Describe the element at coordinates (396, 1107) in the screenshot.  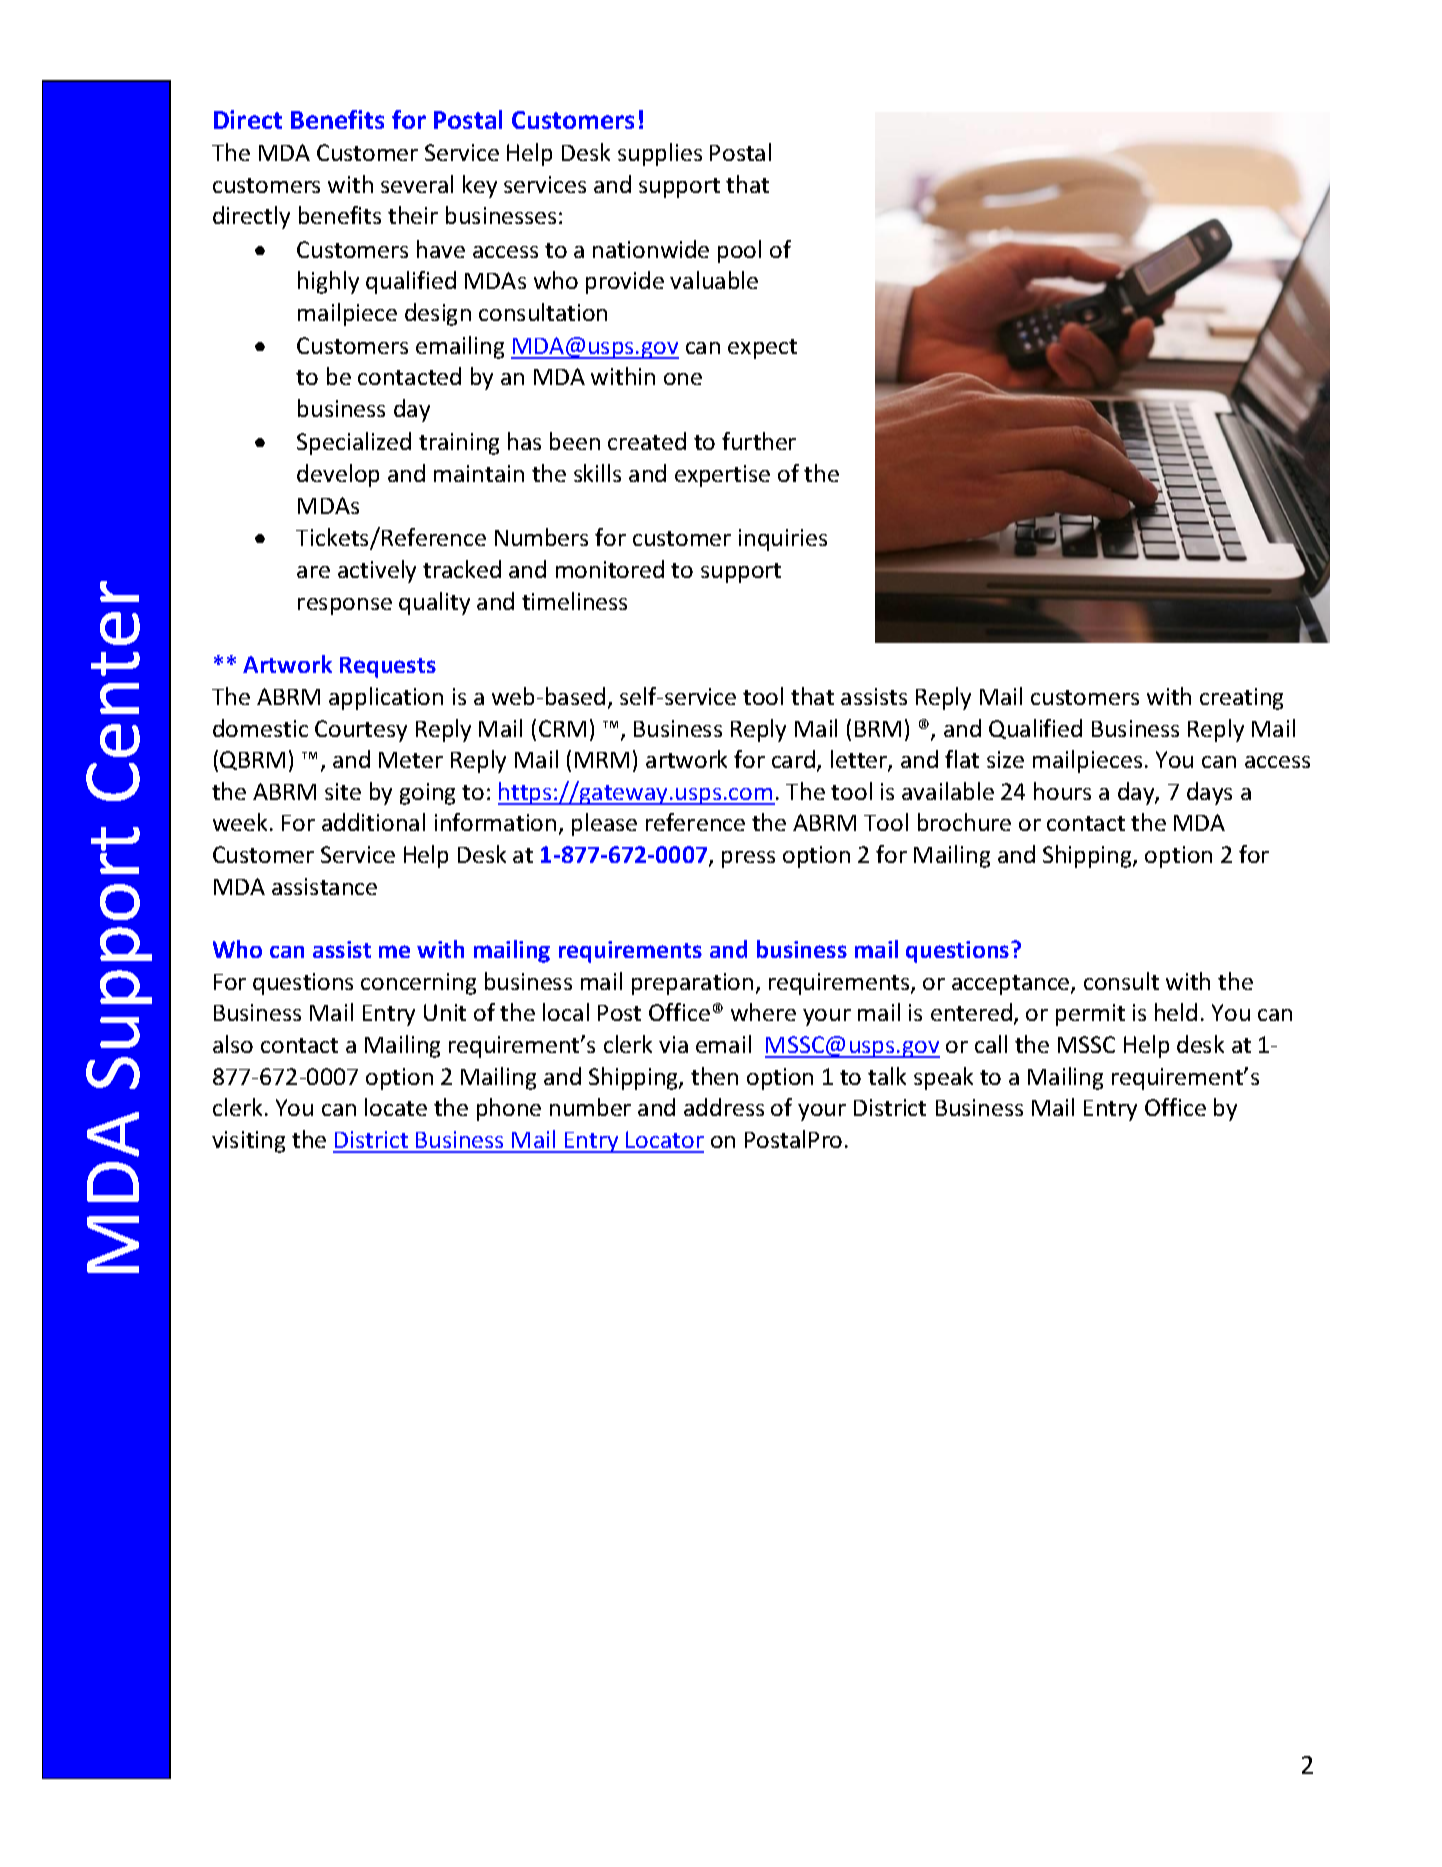
I see `locate` at that location.
